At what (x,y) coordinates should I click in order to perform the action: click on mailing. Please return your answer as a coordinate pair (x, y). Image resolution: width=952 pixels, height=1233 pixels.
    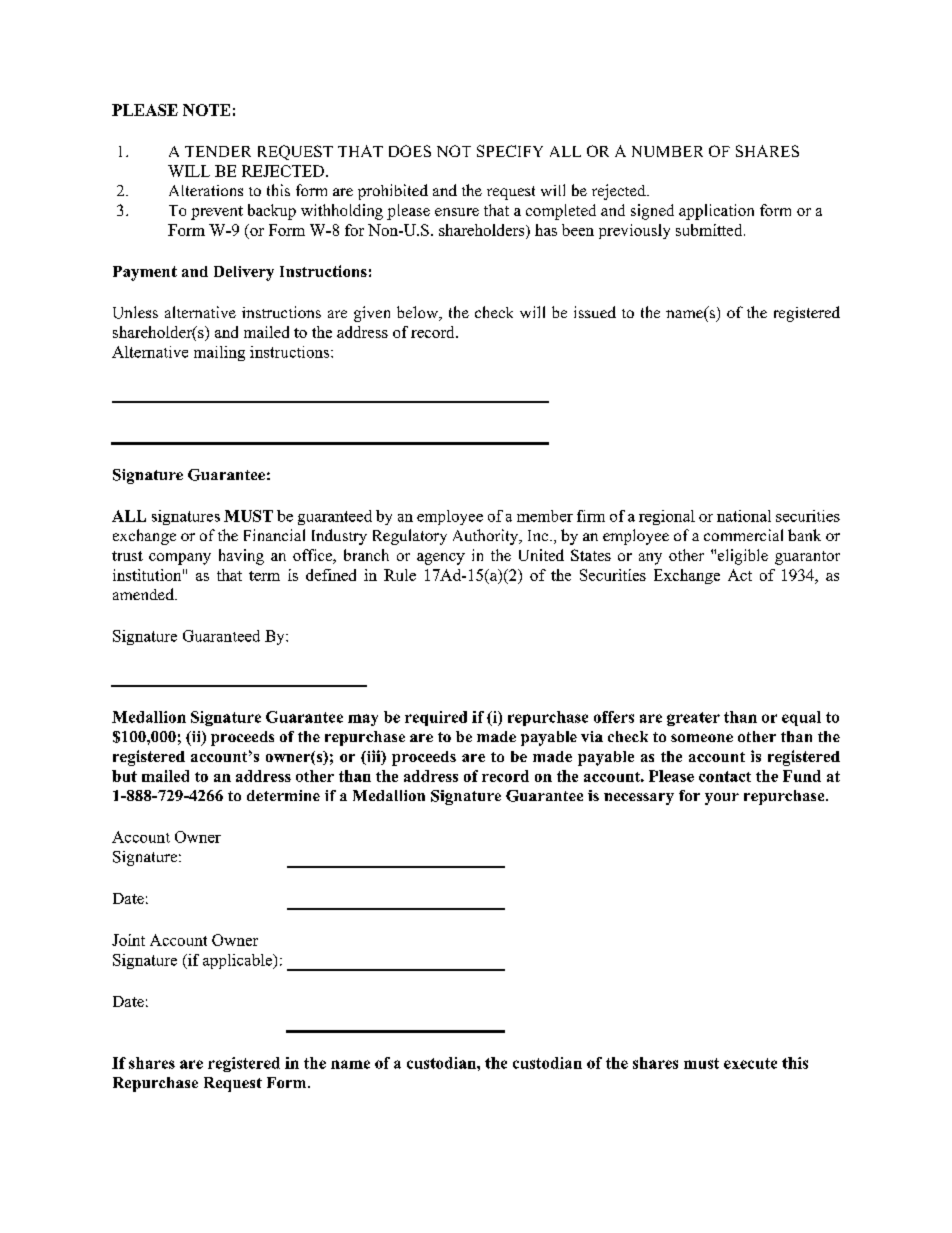
    Looking at the image, I should click on (219, 353).
